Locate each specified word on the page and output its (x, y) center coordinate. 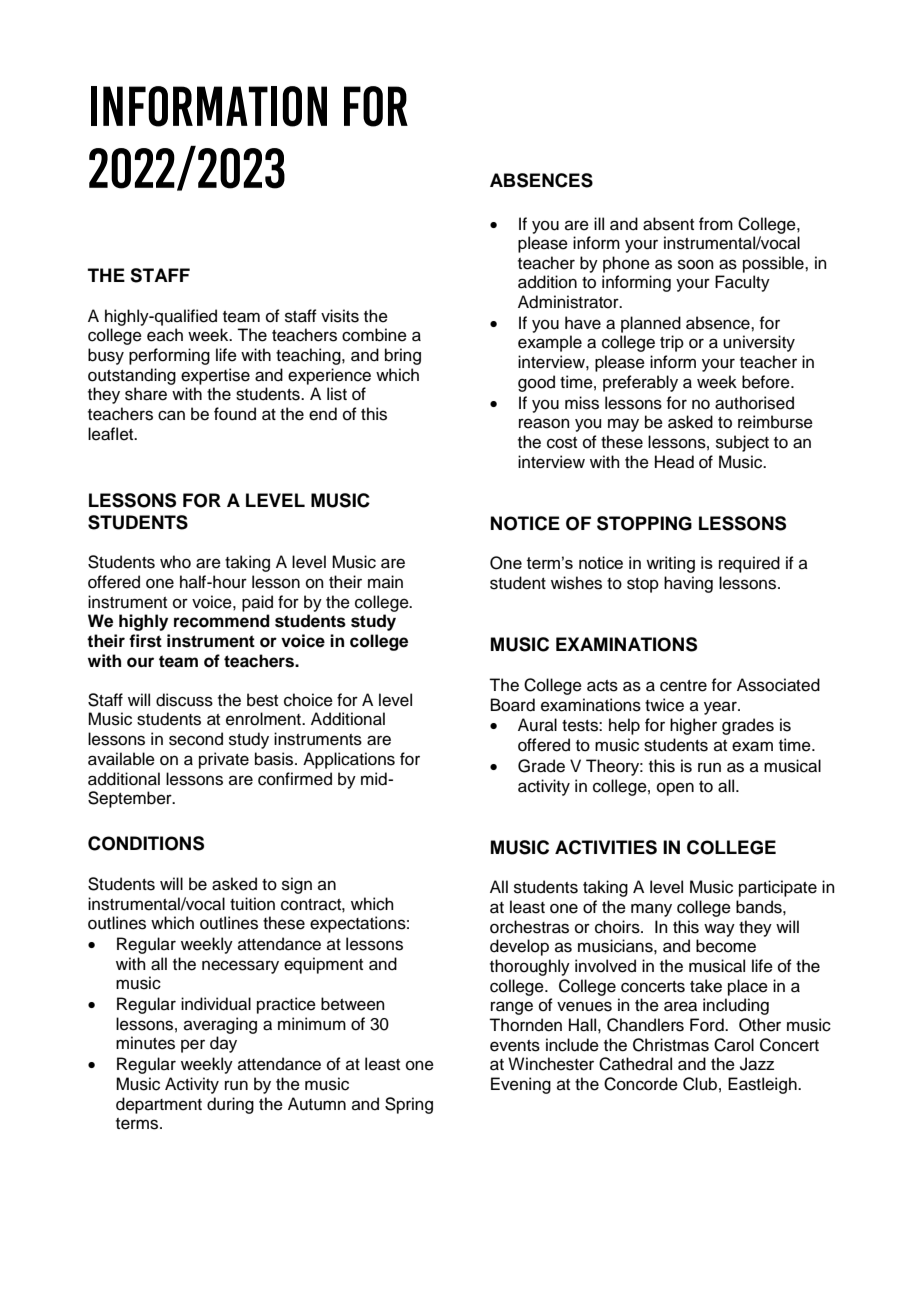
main (385, 581)
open (675, 789)
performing (169, 356)
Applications (349, 760)
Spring (409, 1105)
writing (670, 564)
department (159, 1105)
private (224, 760)
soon (696, 264)
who (175, 562)
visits (340, 316)
